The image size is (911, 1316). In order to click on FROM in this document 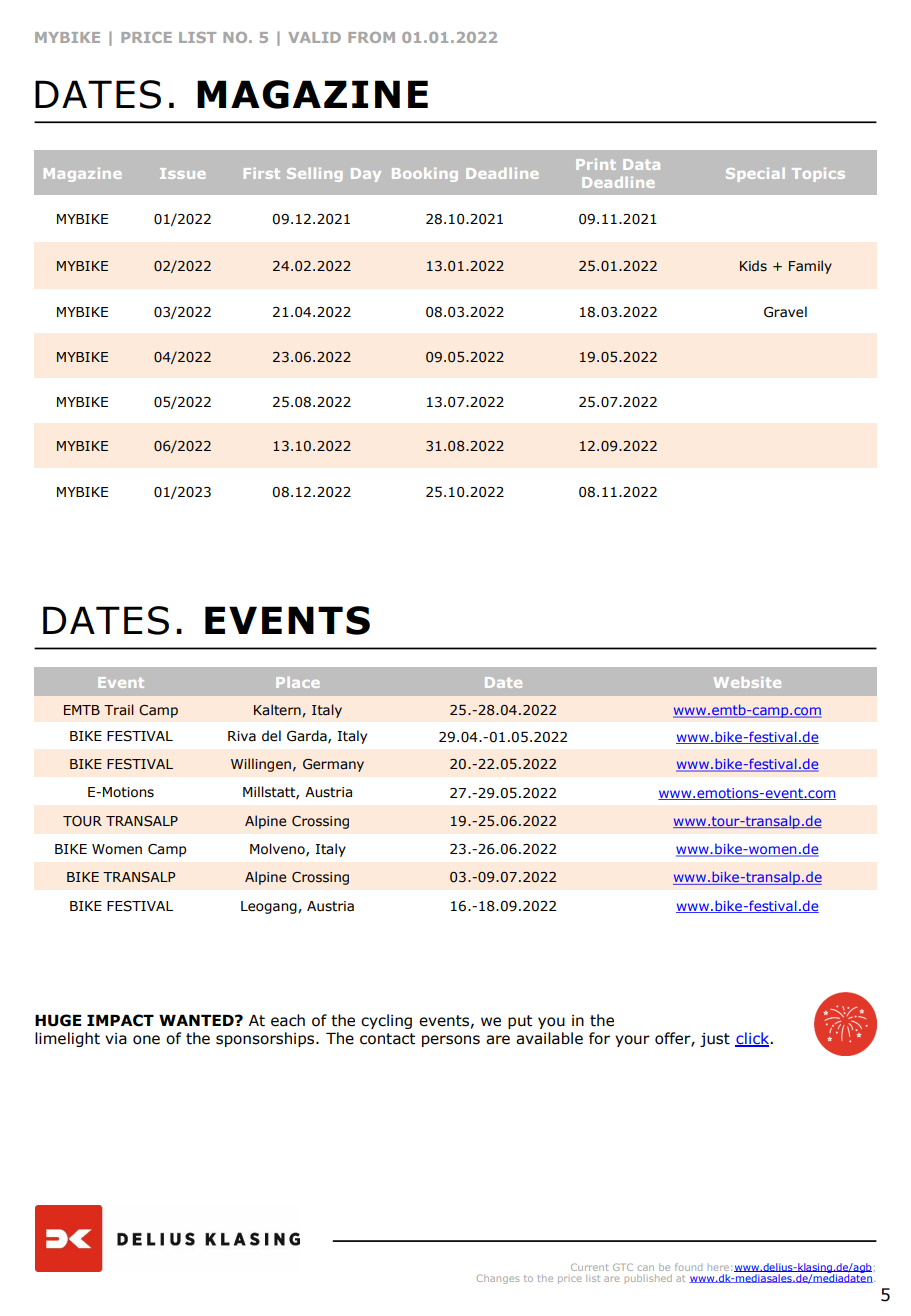, I will do `click(371, 37)`.
